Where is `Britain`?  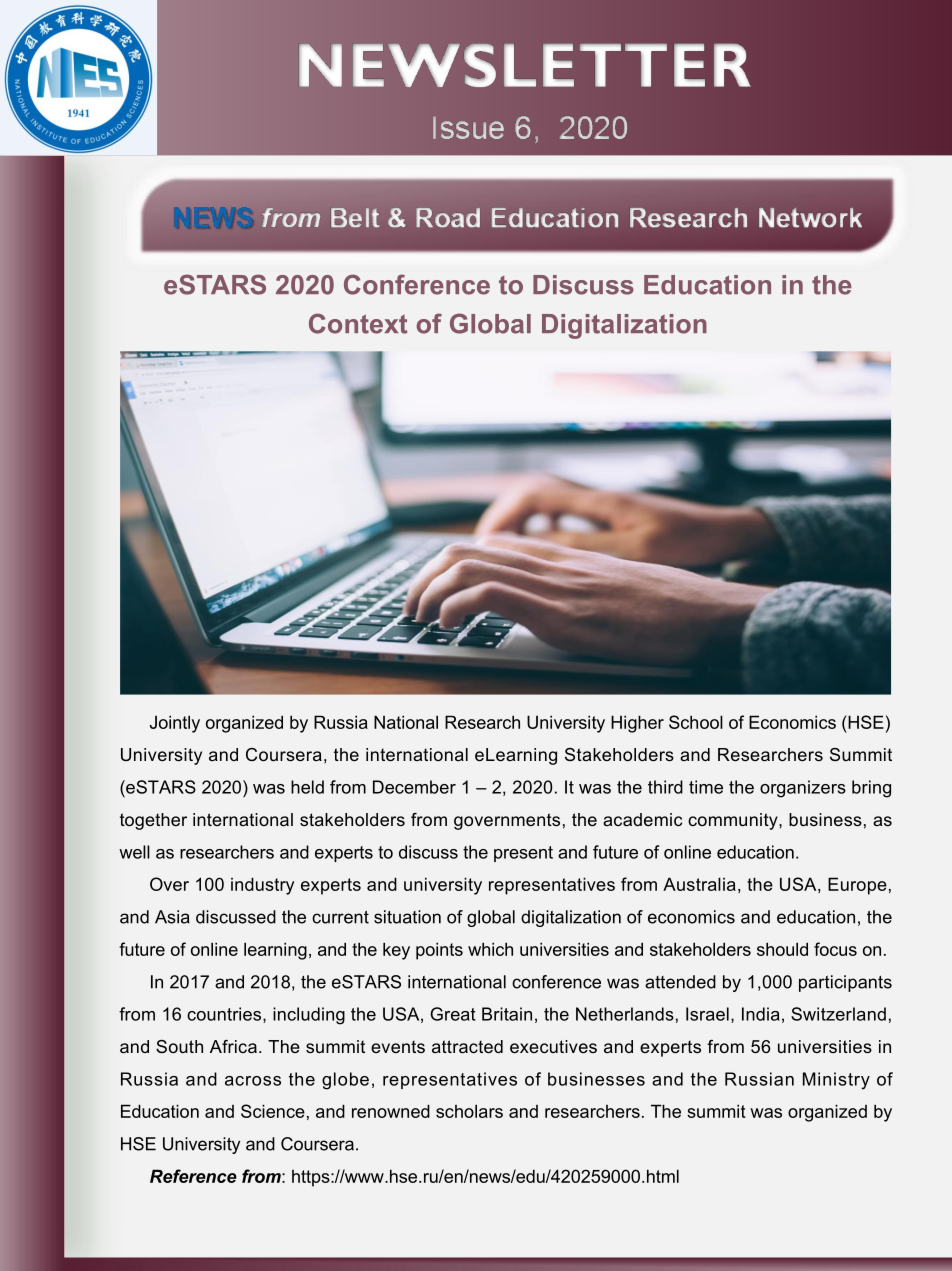 Britain is located at coordinates (507, 1014).
